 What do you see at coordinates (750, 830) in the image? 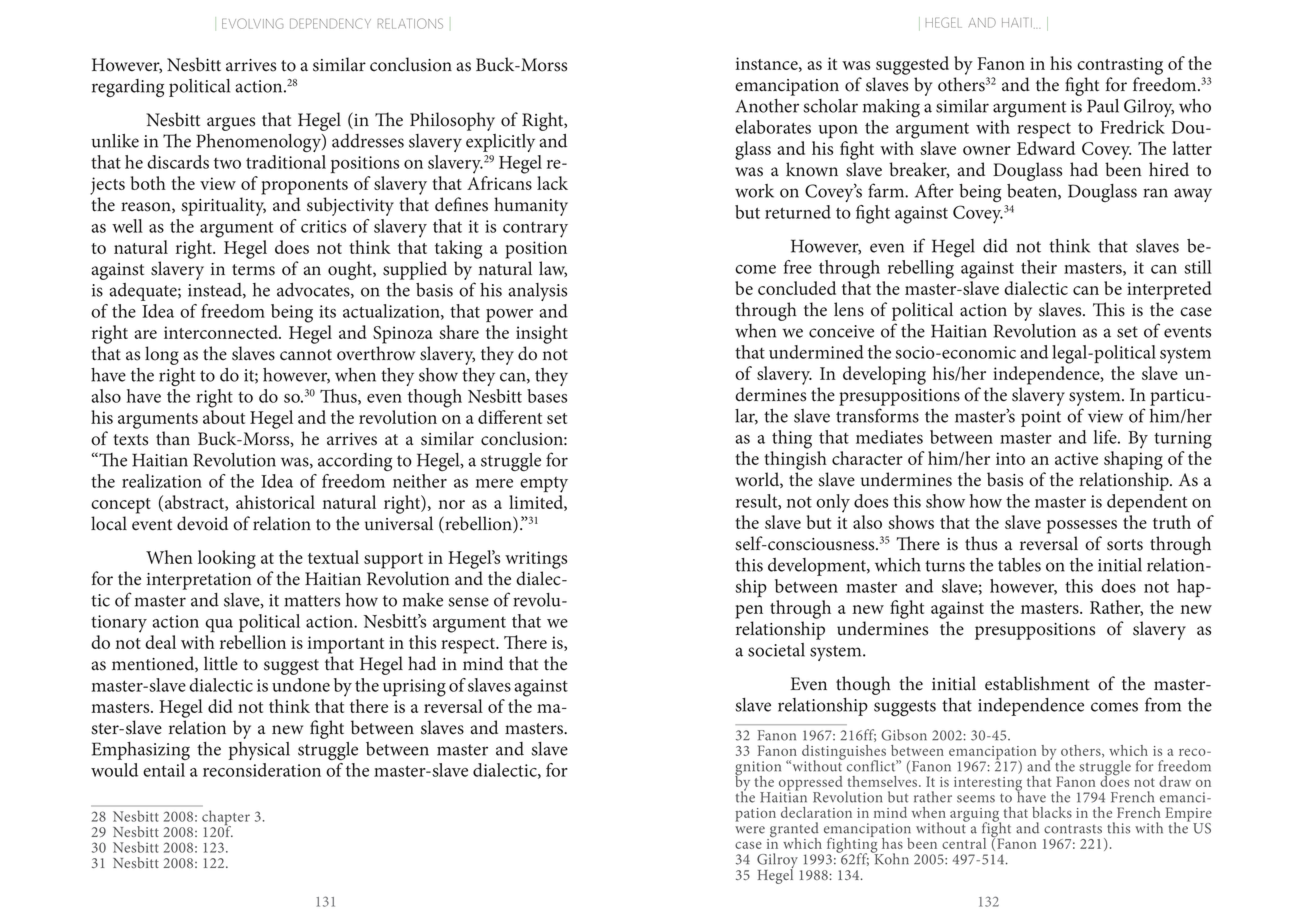
I see `were` at bounding box center [750, 830].
